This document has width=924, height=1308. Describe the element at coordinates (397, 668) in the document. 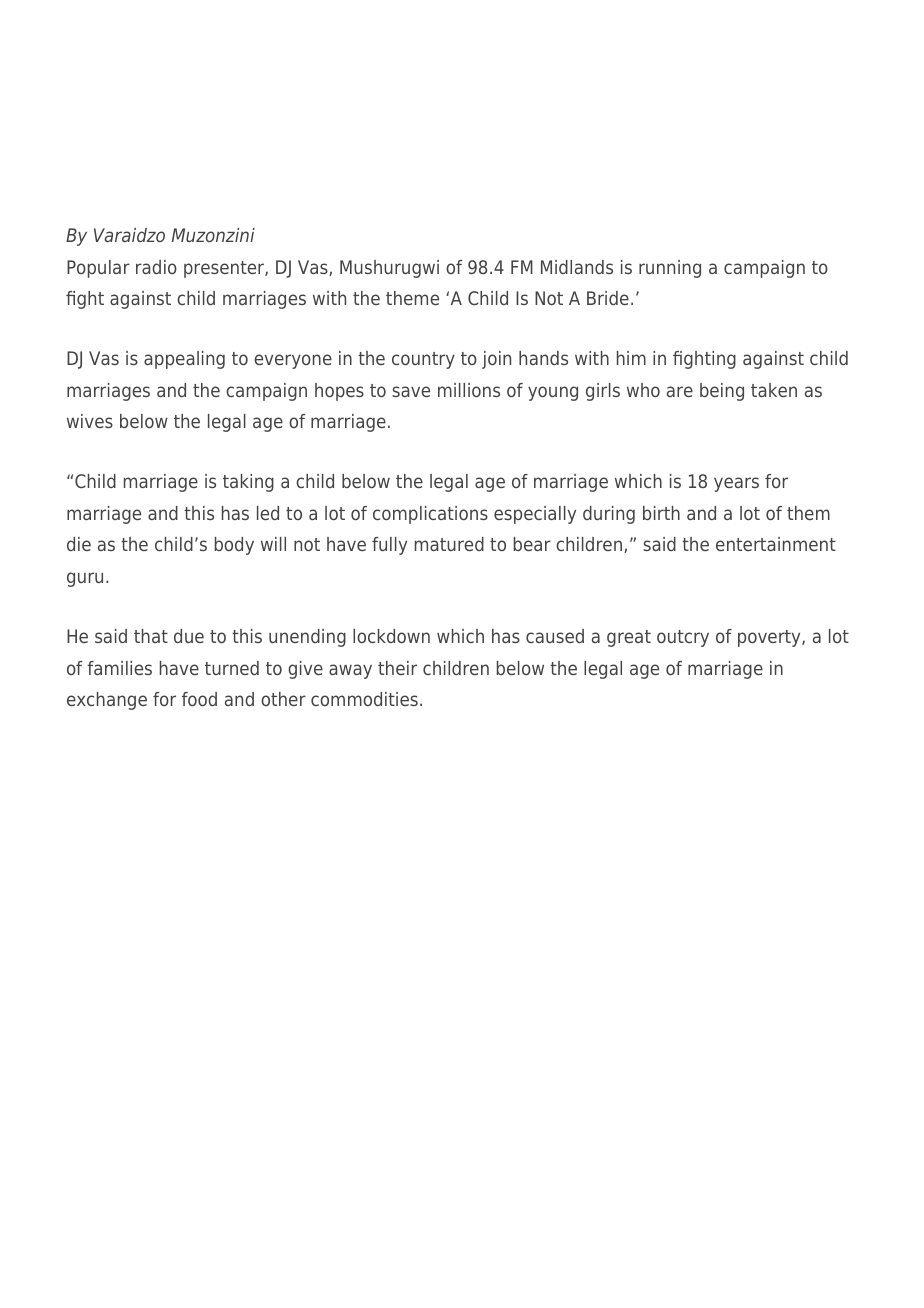

I see `their` at that location.
